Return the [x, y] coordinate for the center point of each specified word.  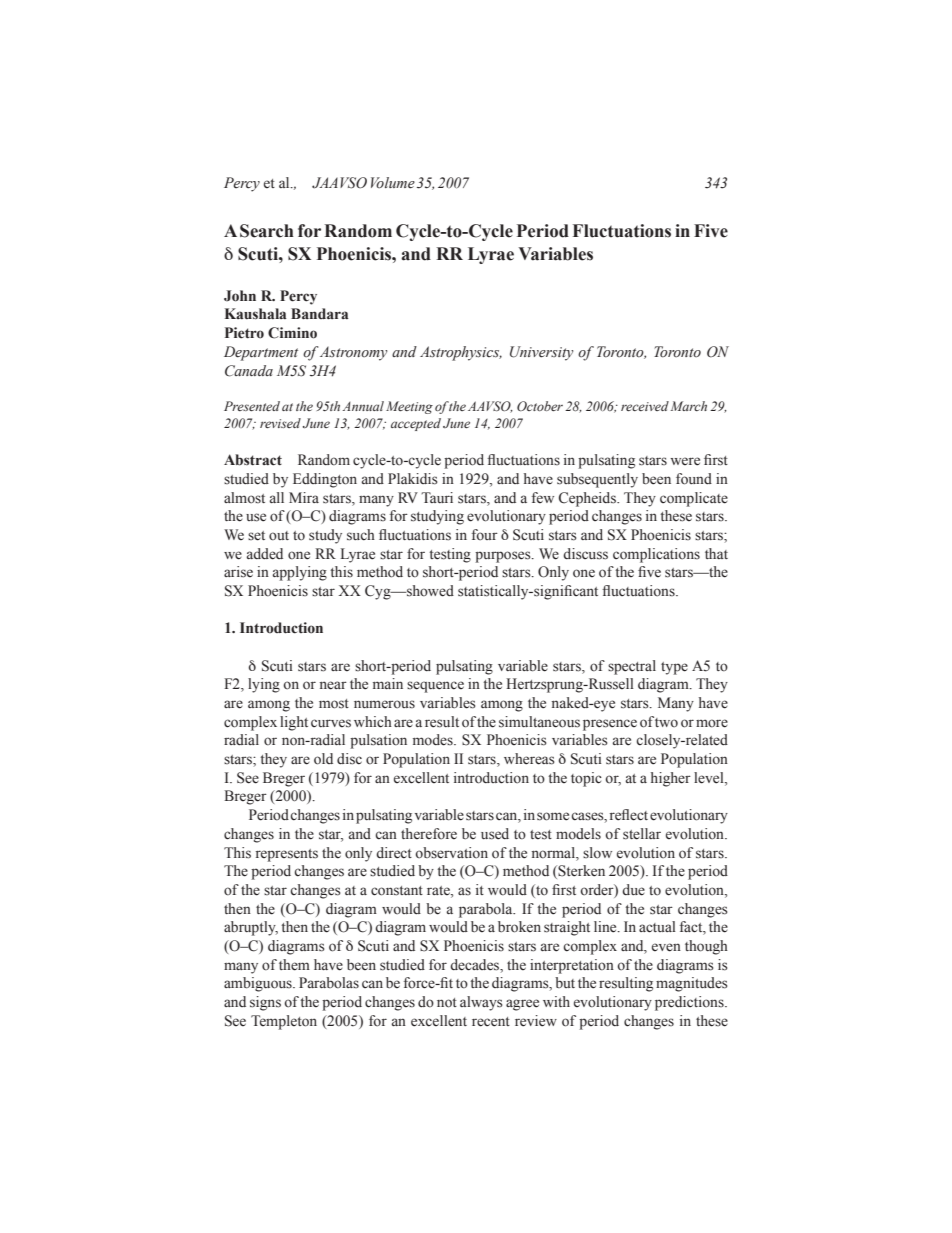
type [674, 668]
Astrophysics [461, 353]
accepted [416, 424]
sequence [435, 687]
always [481, 1003]
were [685, 461]
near [333, 685]
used [495, 834]
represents [287, 855]
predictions [690, 1003]
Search [267, 231]
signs [265, 1003]
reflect [629, 815]
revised [280, 423]
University [541, 353]
